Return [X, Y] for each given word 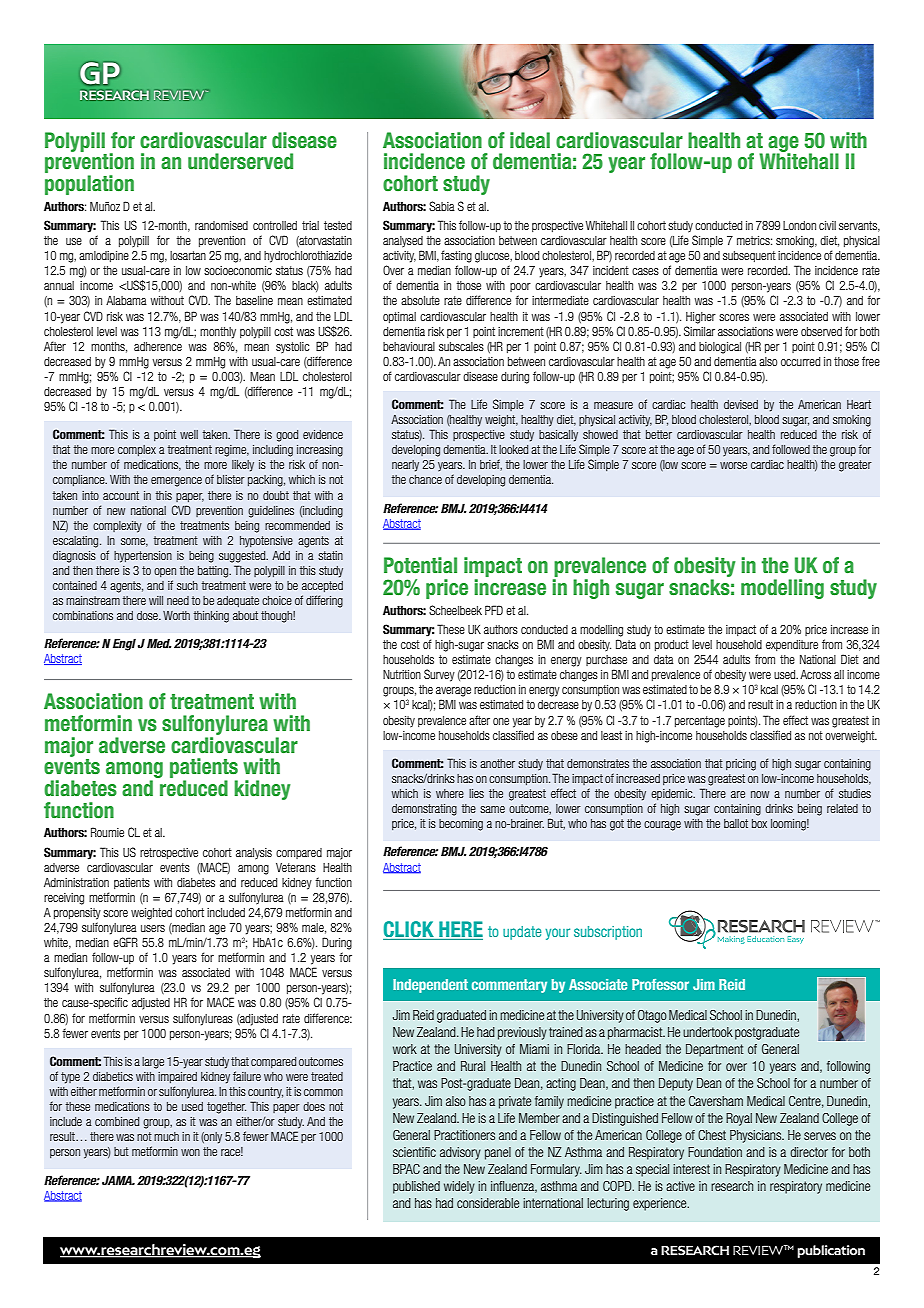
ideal [530, 140]
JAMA [118, 1180]
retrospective [169, 853]
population [89, 185]
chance [425, 479]
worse [733, 465]
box [759, 823]
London [799, 225]
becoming [461, 825]
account [121, 495]
